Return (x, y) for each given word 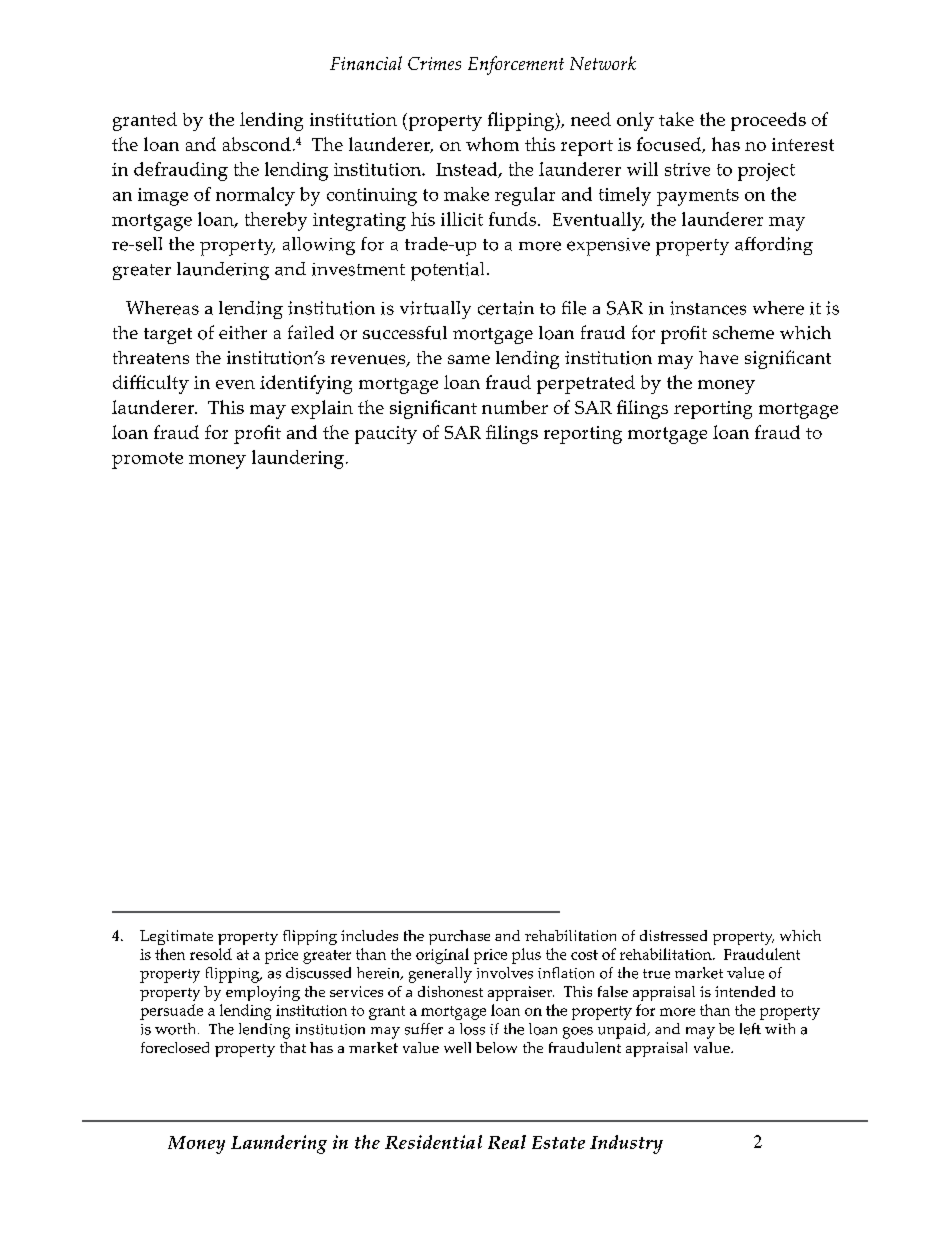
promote (147, 460)
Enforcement (516, 65)
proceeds (768, 121)
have (718, 357)
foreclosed (175, 1047)
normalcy (255, 196)
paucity (386, 435)
